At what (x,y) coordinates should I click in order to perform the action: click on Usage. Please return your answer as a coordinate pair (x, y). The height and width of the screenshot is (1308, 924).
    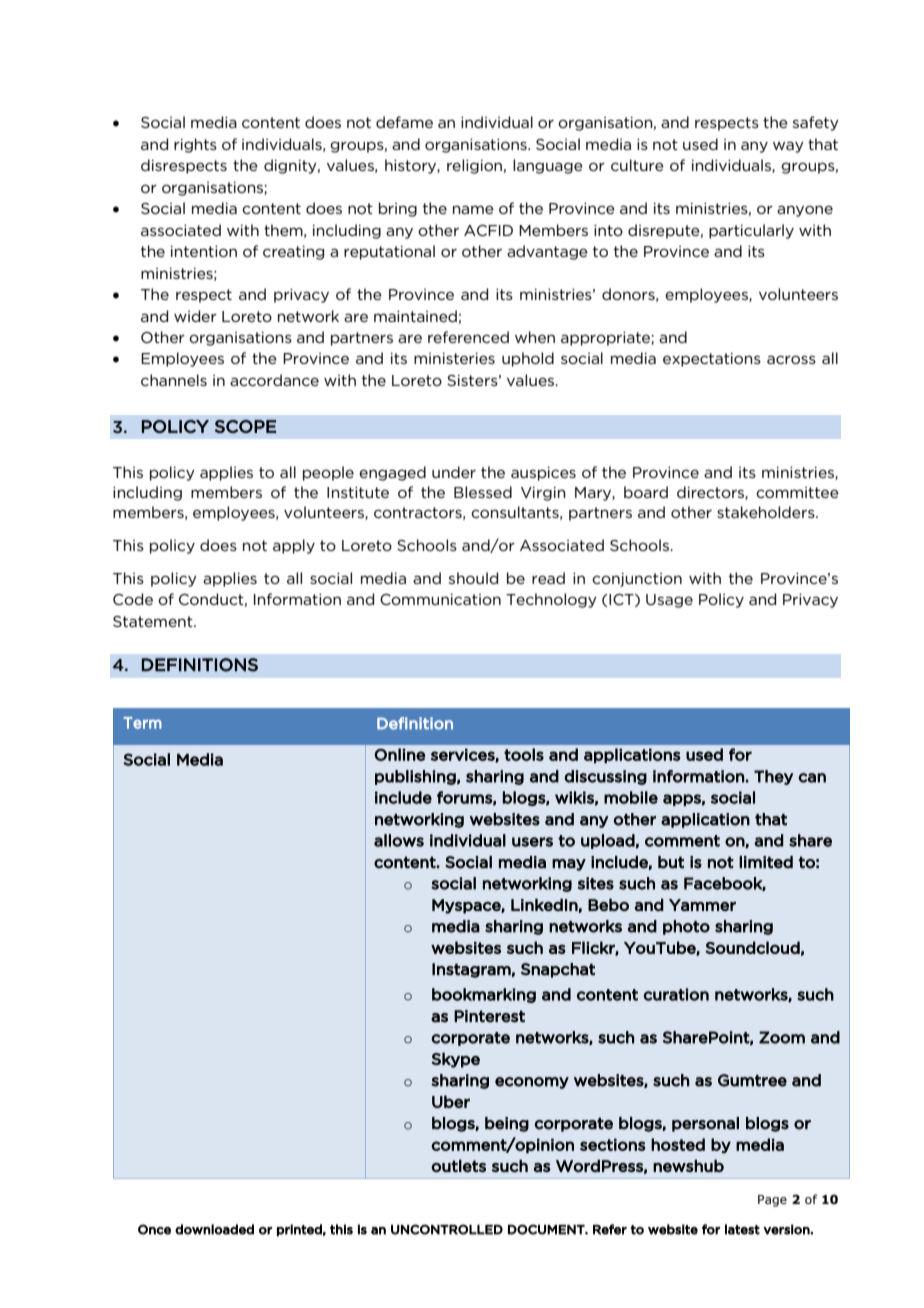
    Looking at the image, I should click on (669, 601).
